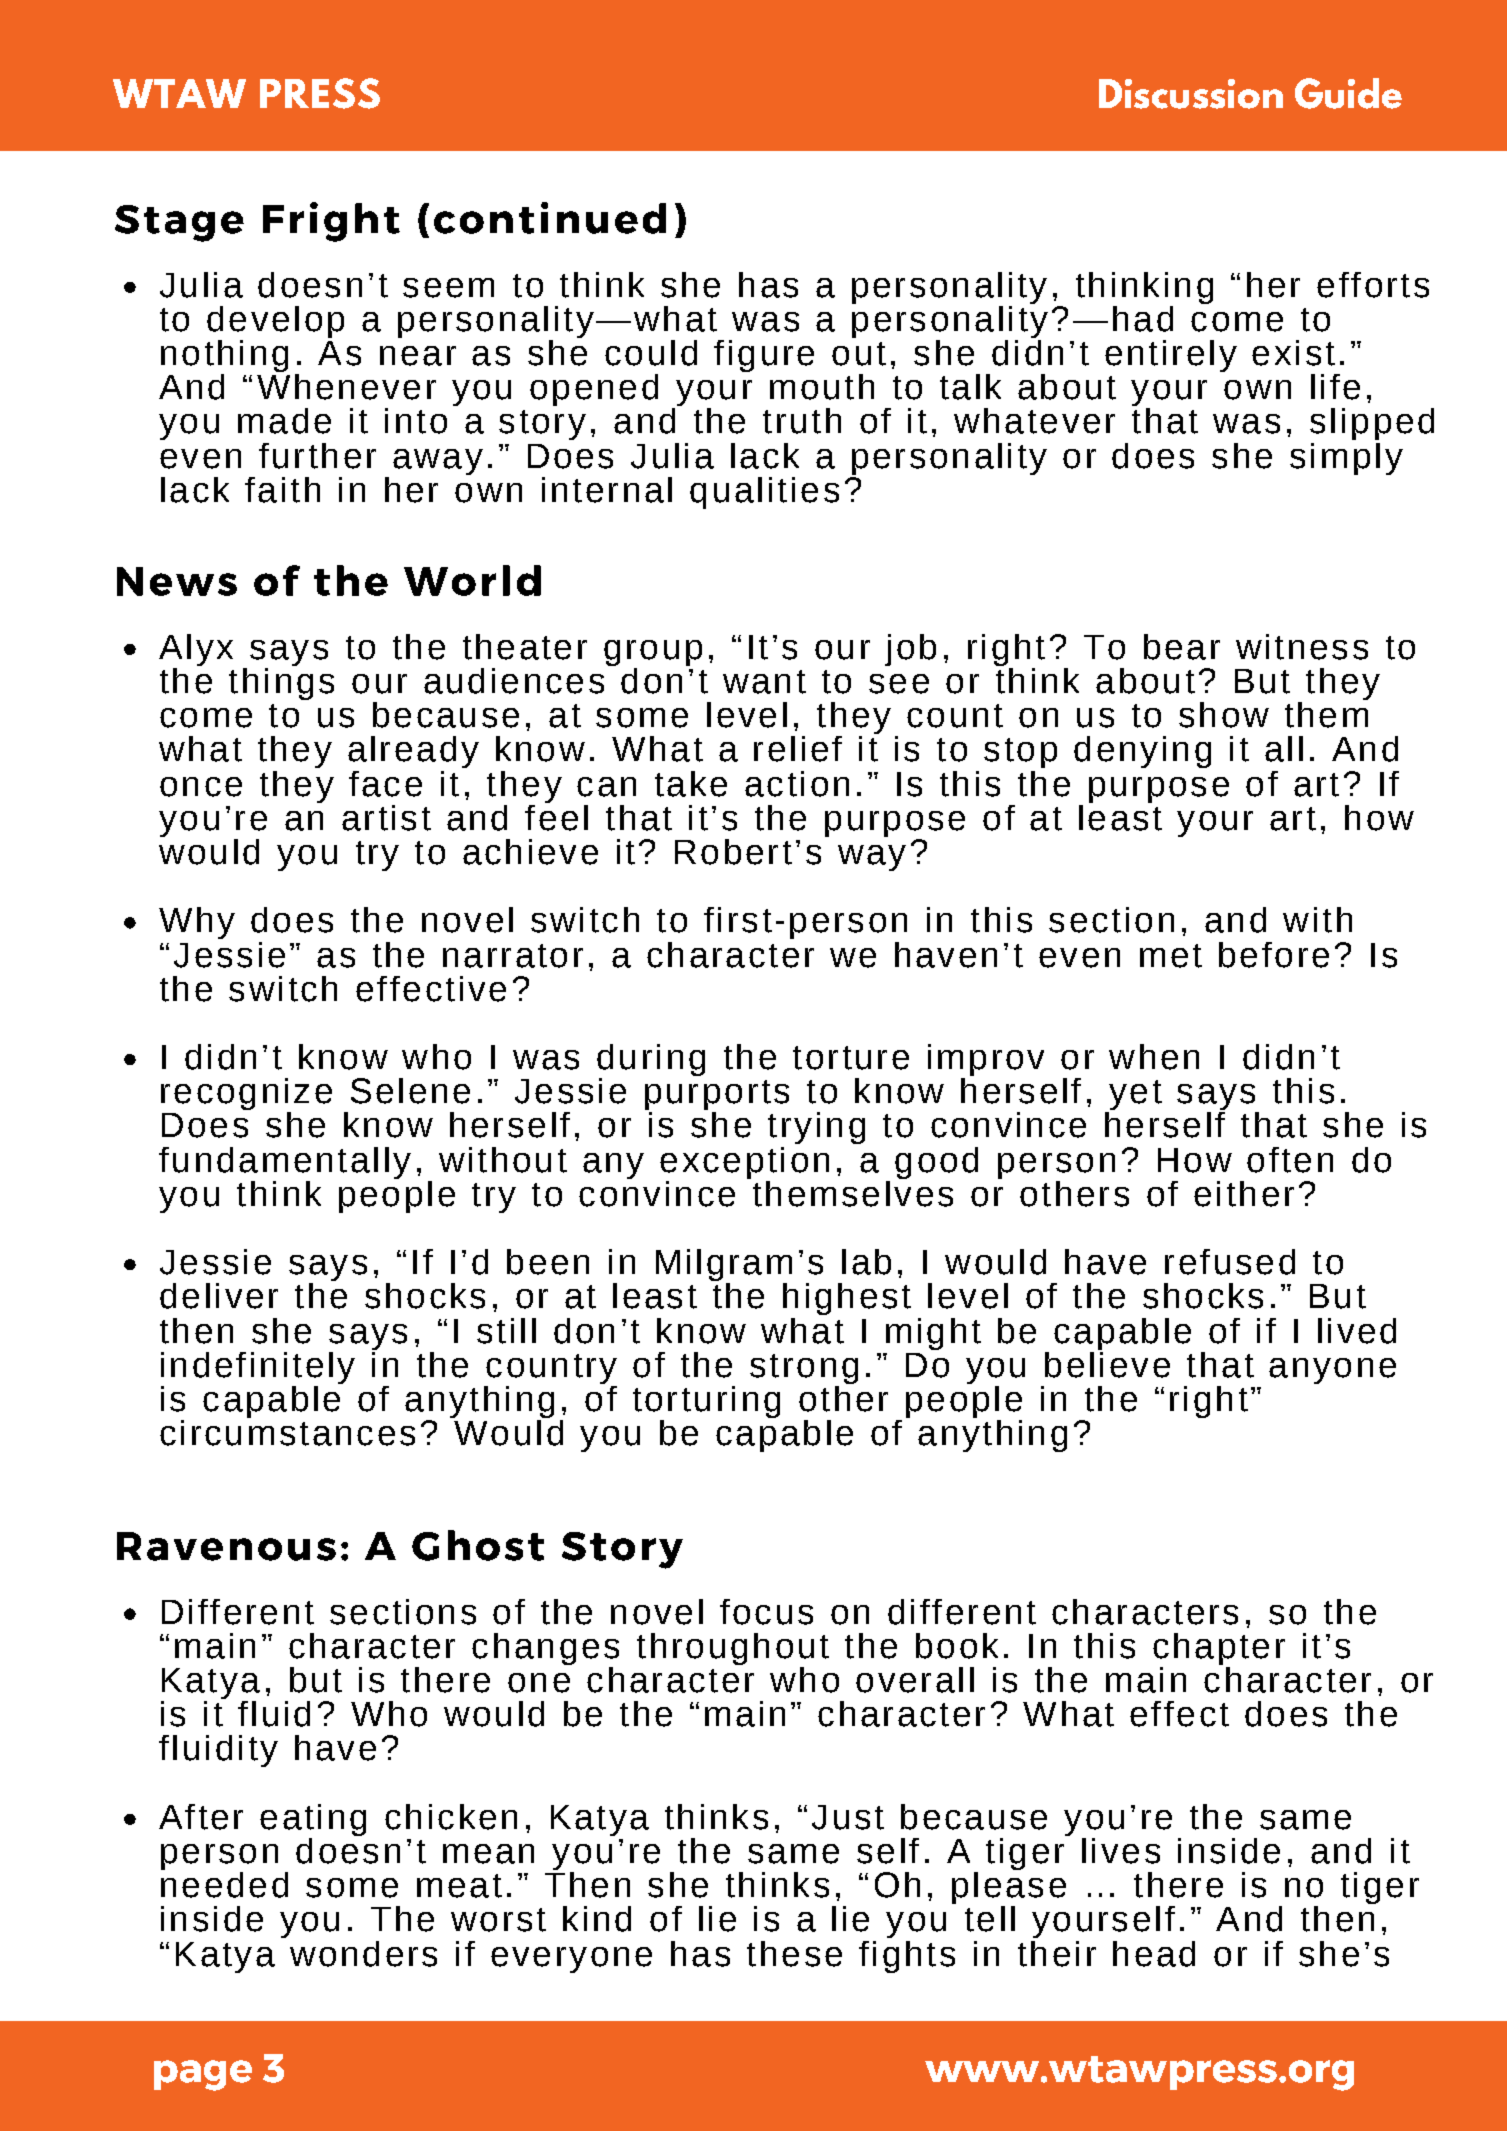  Describe the element at coordinates (1154, 1954) in the screenshot. I see `head` at that location.
